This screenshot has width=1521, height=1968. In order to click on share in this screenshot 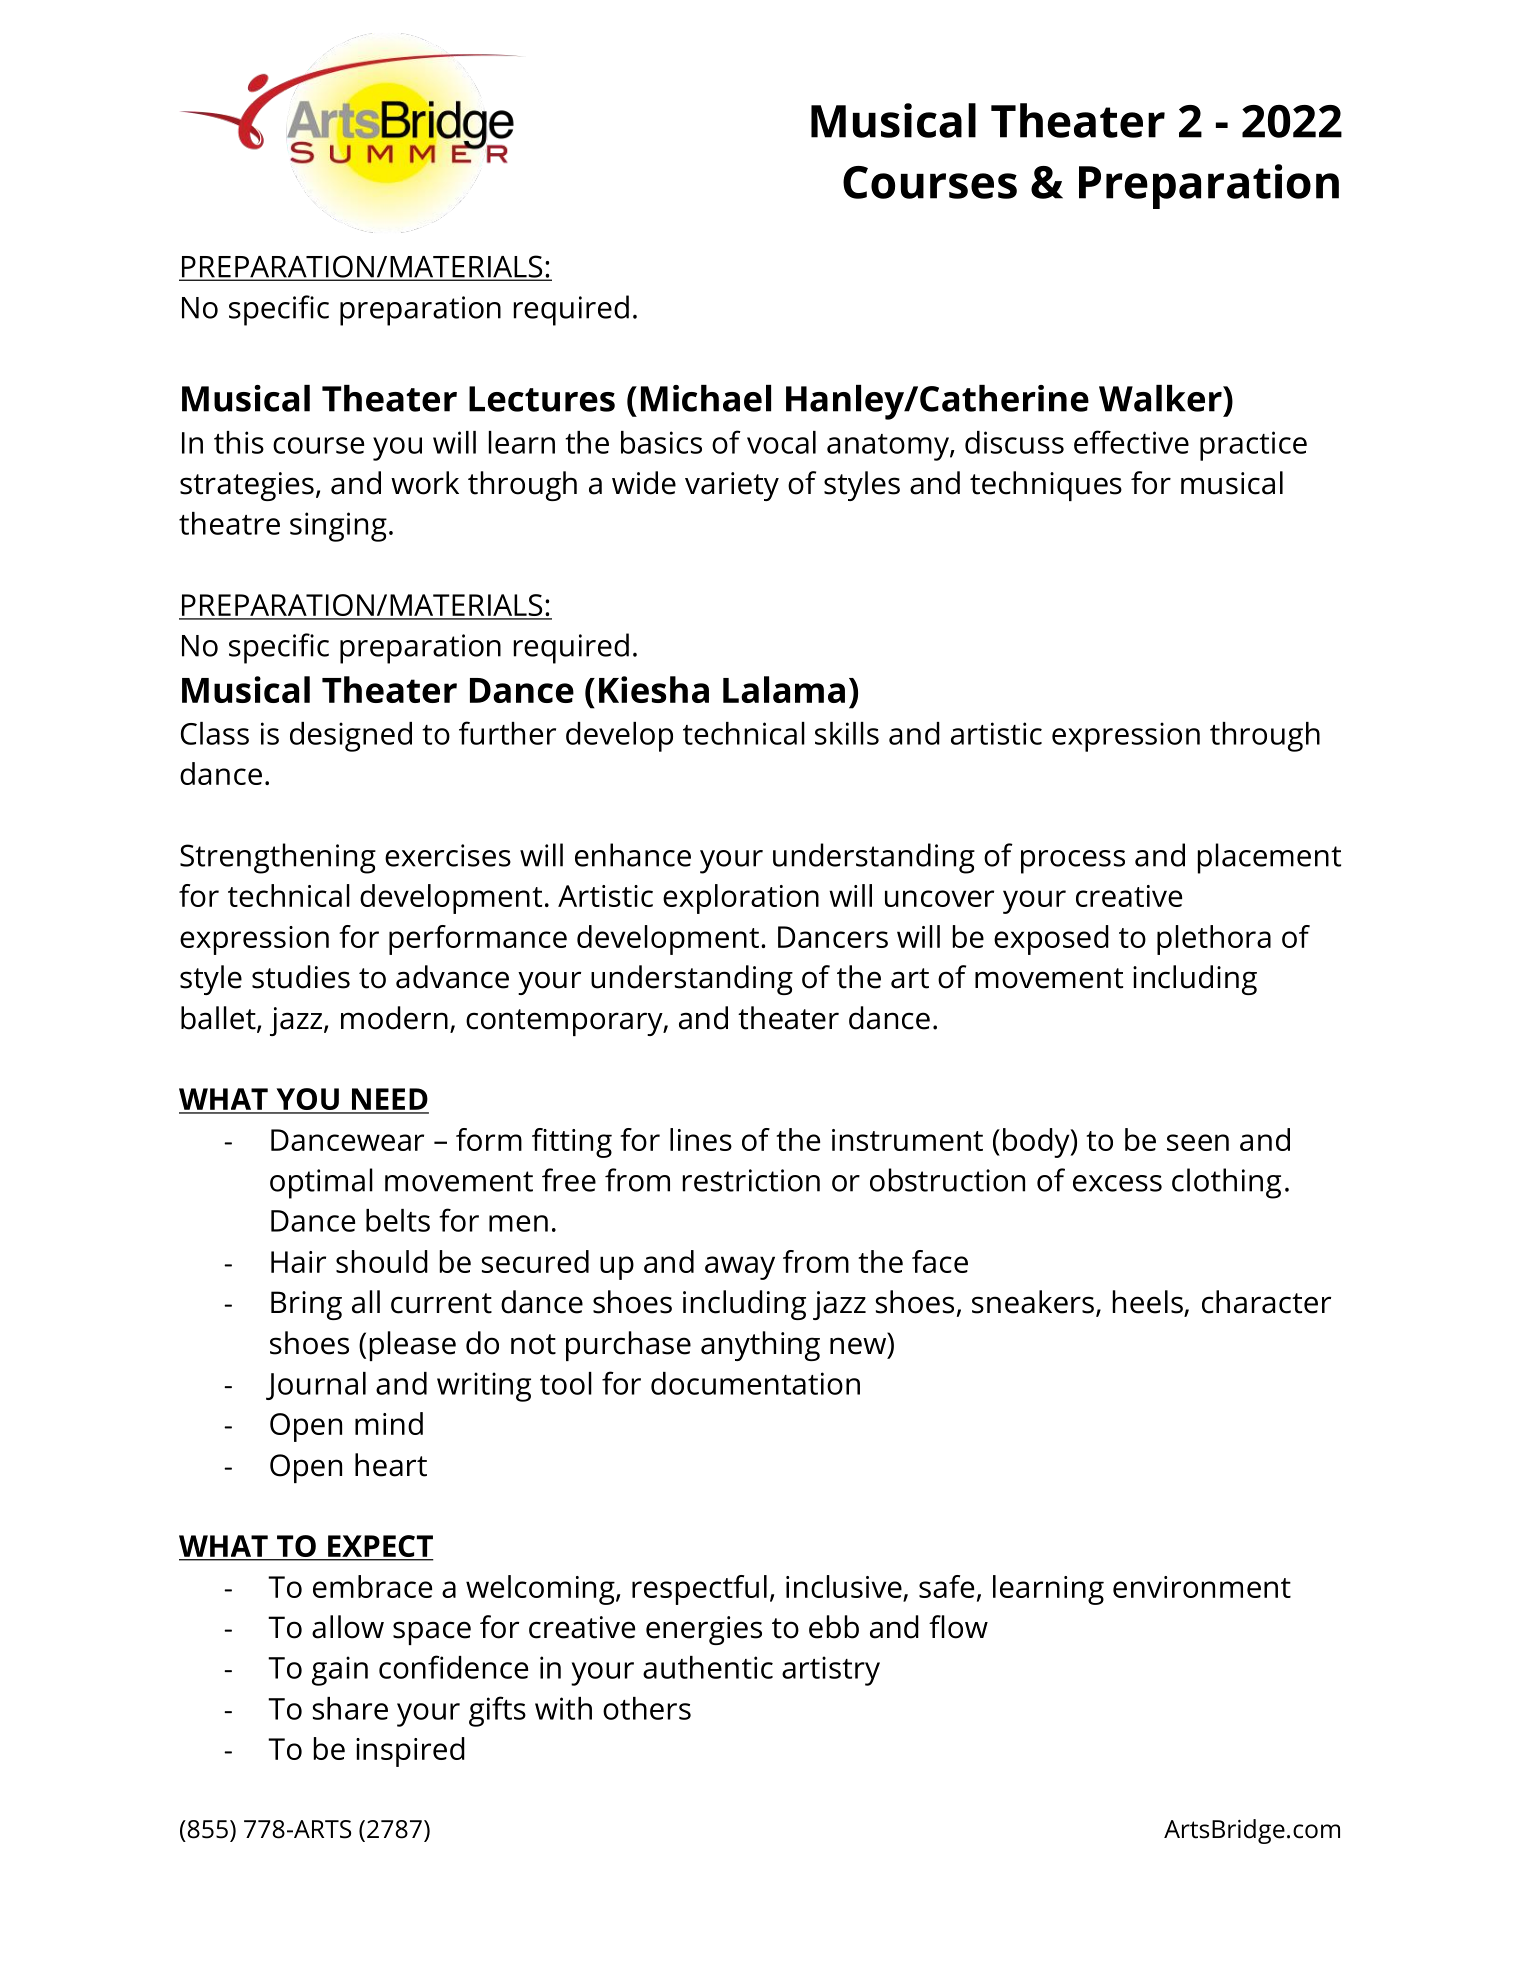, I will do `click(350, 1708)`.
